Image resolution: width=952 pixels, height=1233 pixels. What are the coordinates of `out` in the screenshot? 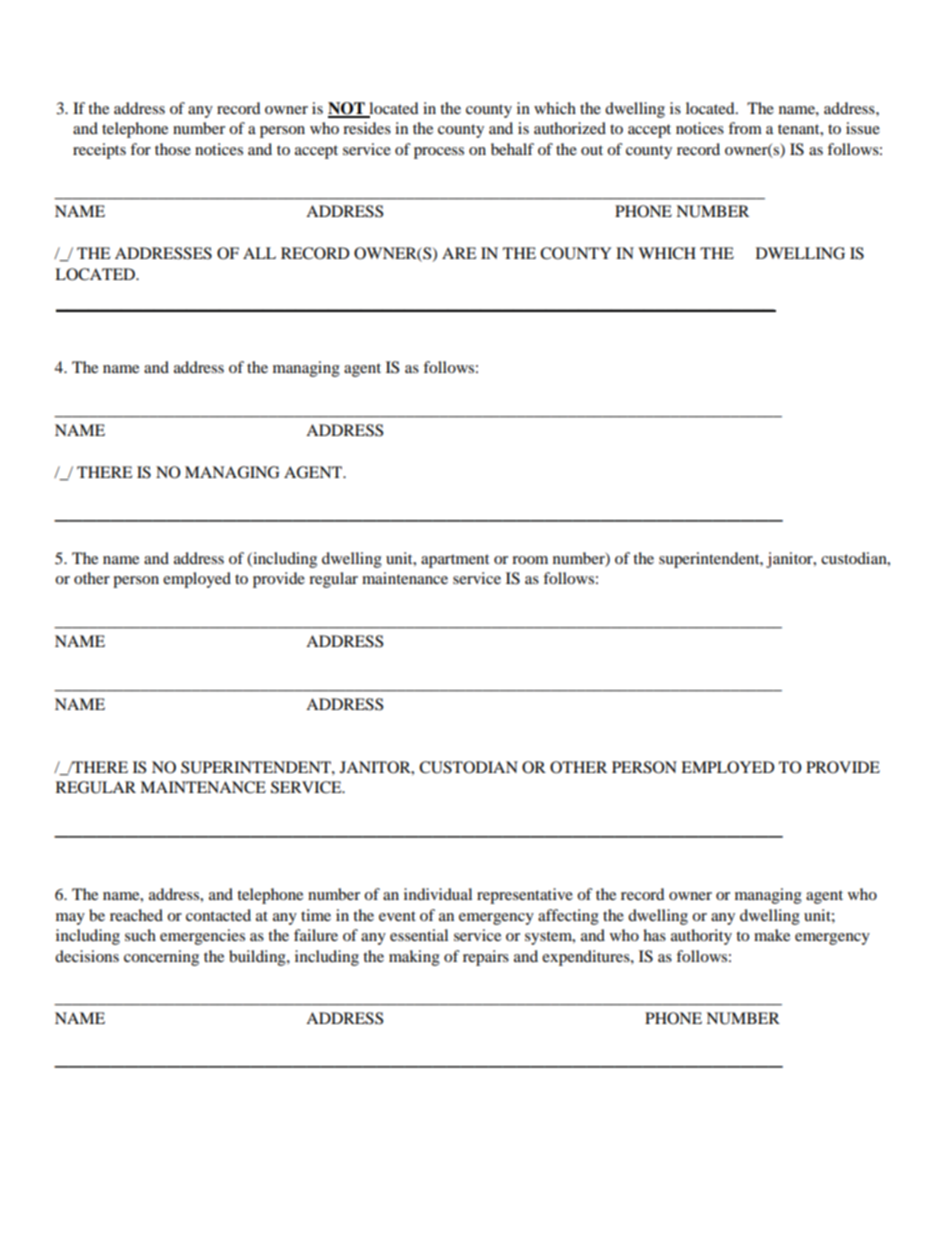 It's located at (592, 150).
